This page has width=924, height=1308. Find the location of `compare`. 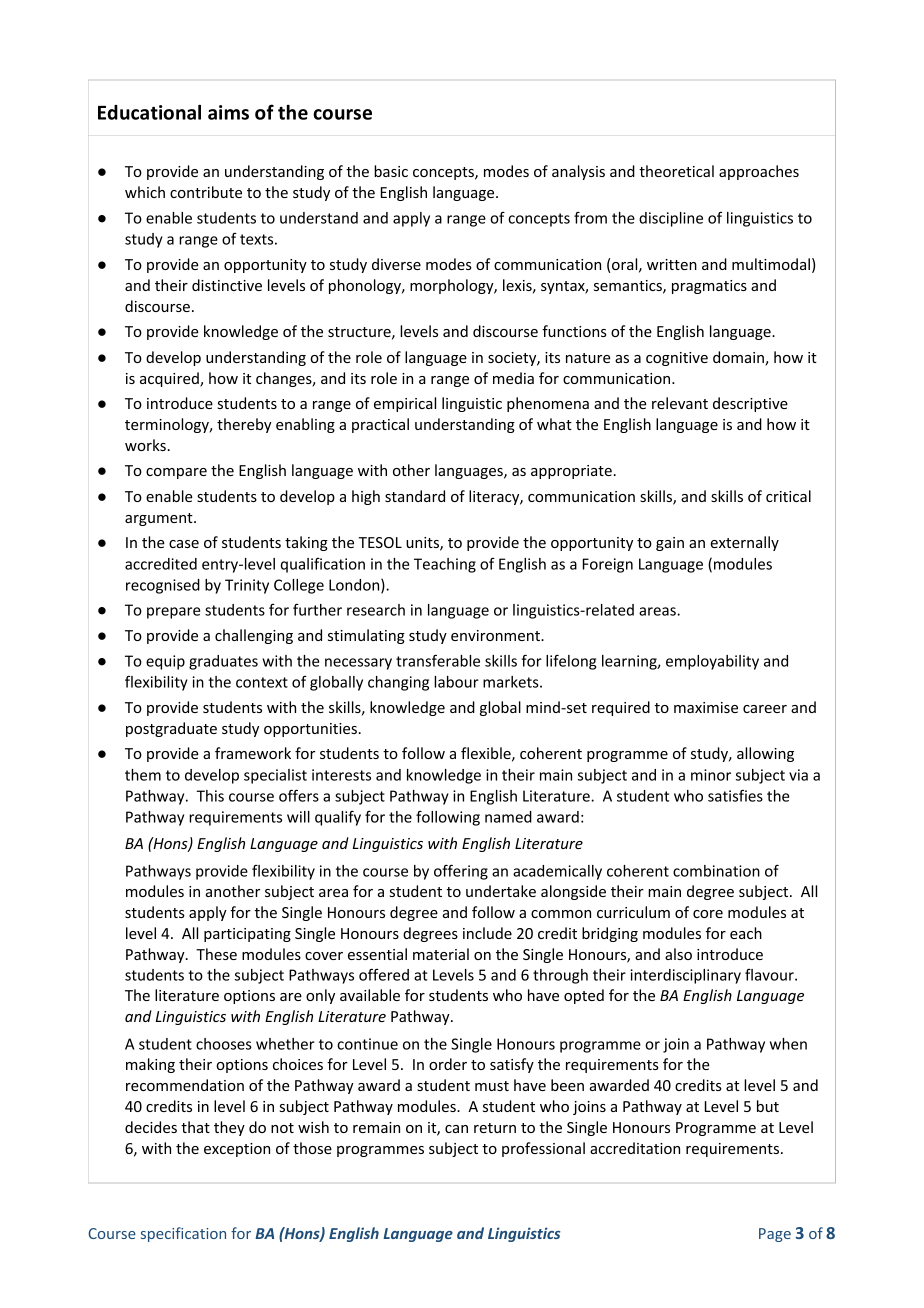

compare is located at coordinates (176, 473).
